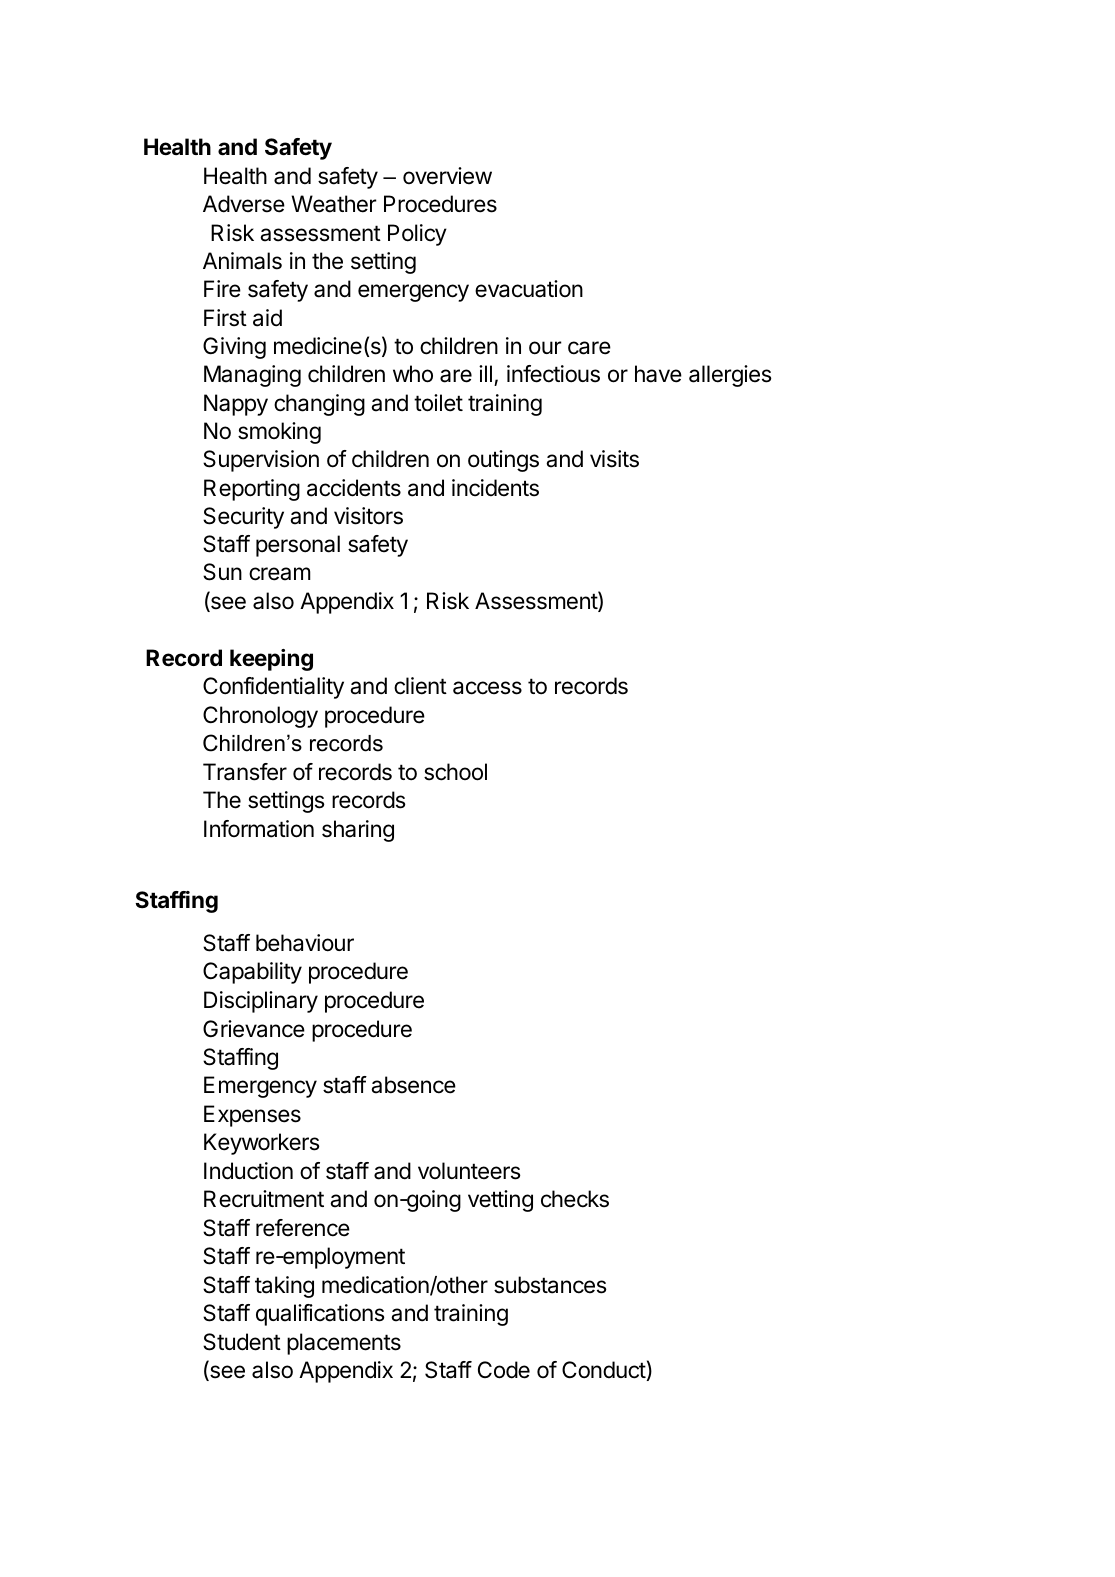  Describe the element at coordinates (658, 374) in the screenshot. I see `have` at that location.
